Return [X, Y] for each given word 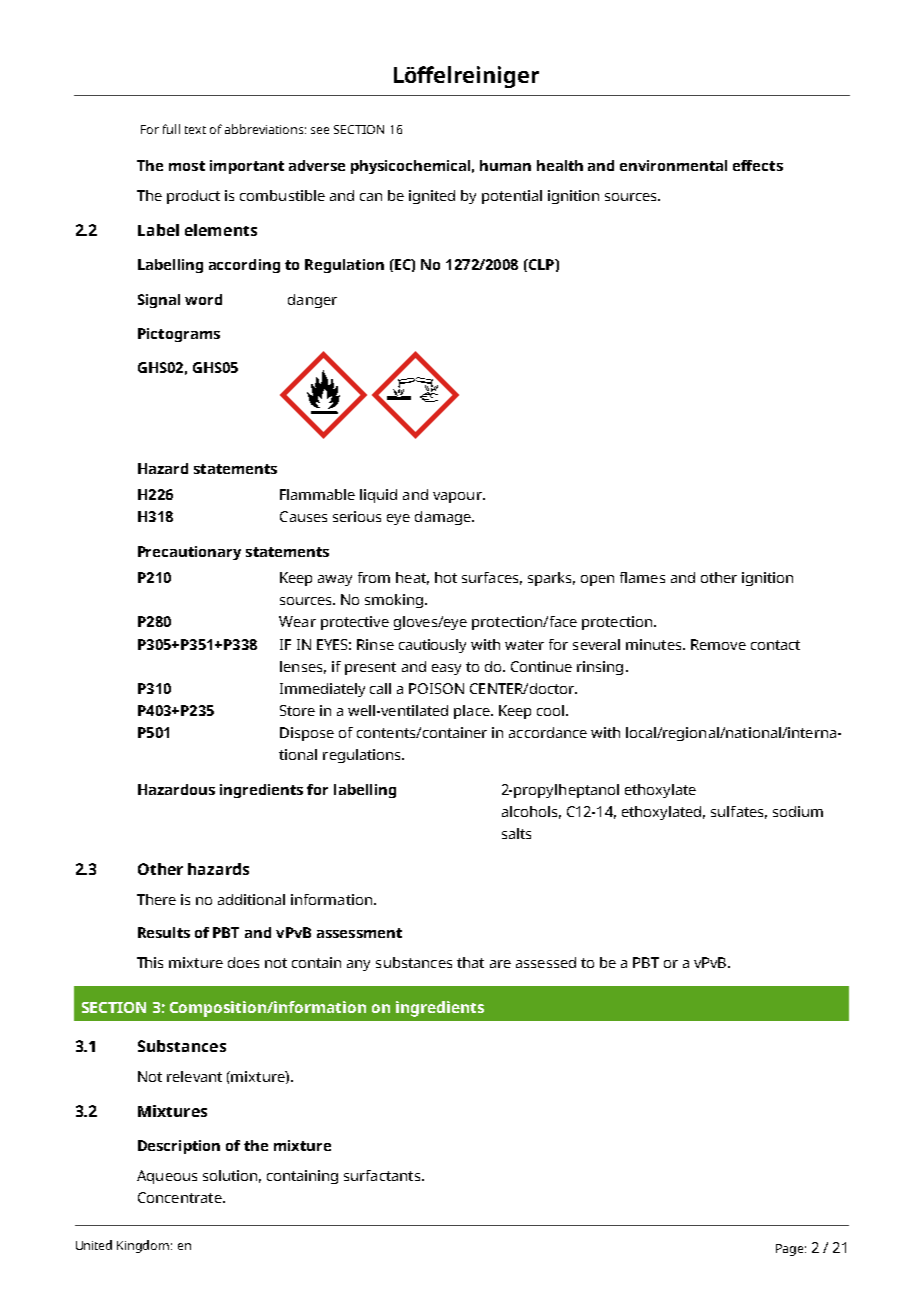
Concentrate [181, 1197]
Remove [718, 644]
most [187, 166]
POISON [436, 688]
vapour [458, 497]
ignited [432, 197]
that [470, 962]
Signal [159, 301]
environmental [673, 165]
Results [164, 932]
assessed [546, 962]
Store [297, 710]
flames [642, 577]
